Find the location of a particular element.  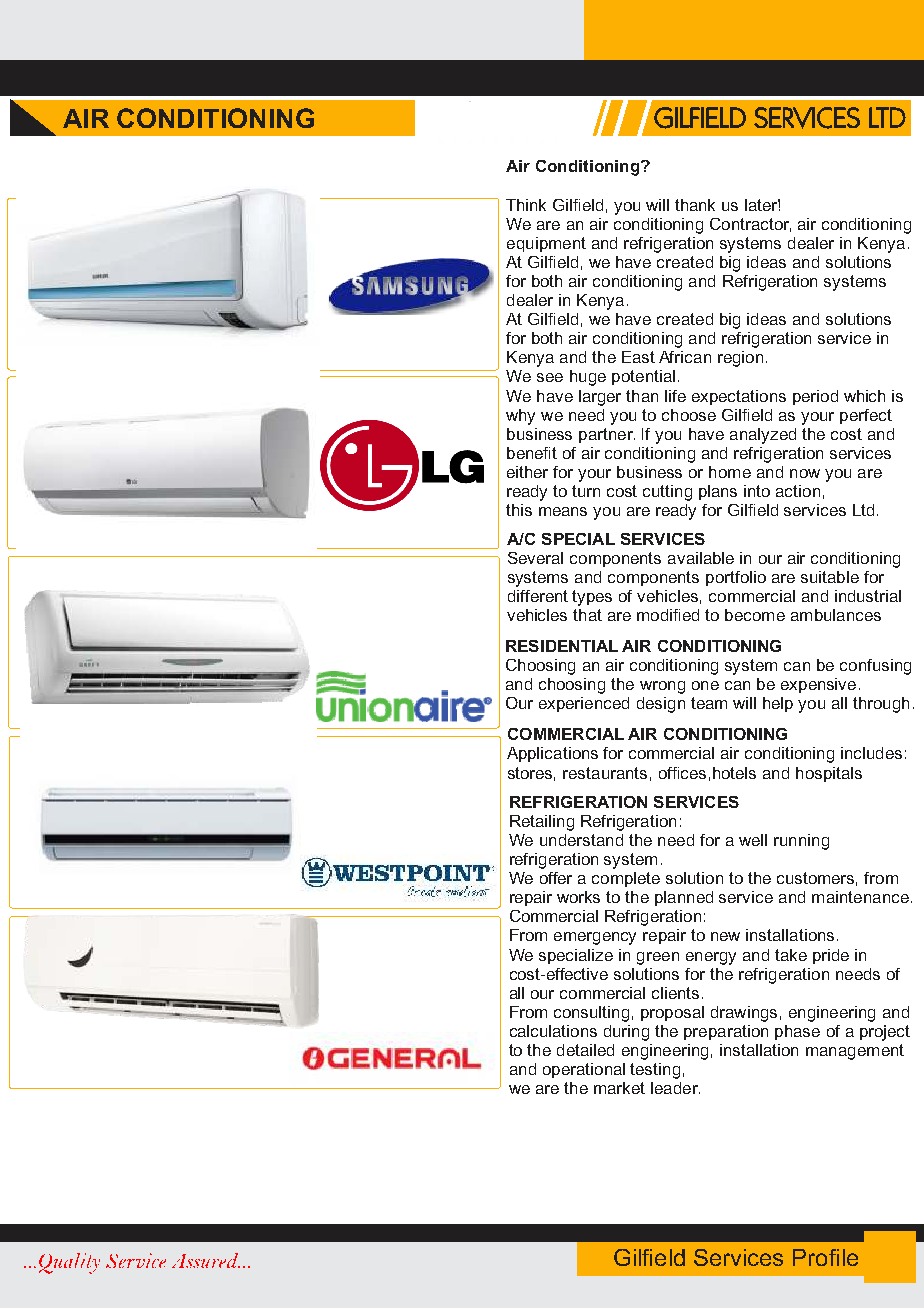

RESIDENTIAL is located at coordinates (562, 646).
